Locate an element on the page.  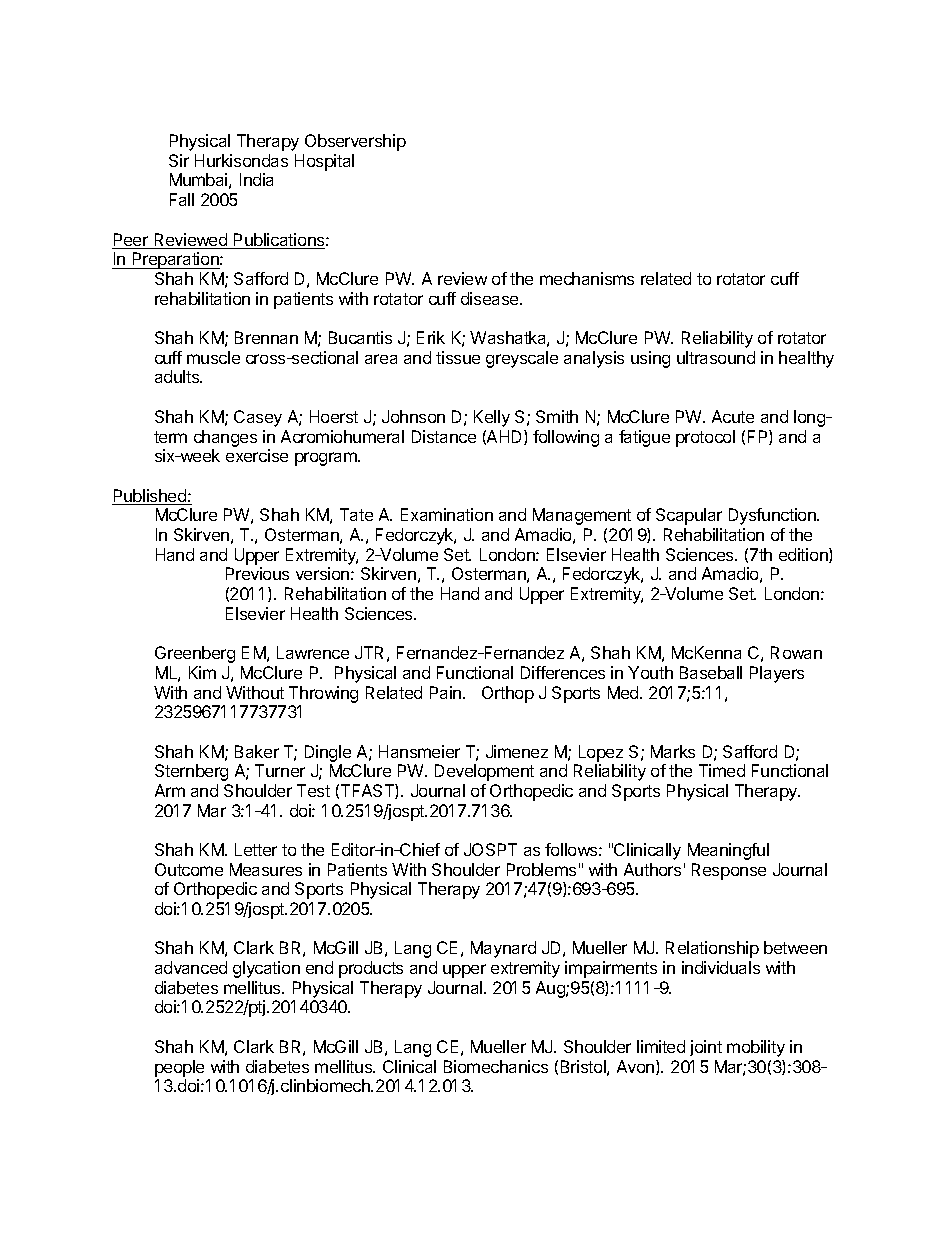
Fall is located at coordinates (182, 199).
